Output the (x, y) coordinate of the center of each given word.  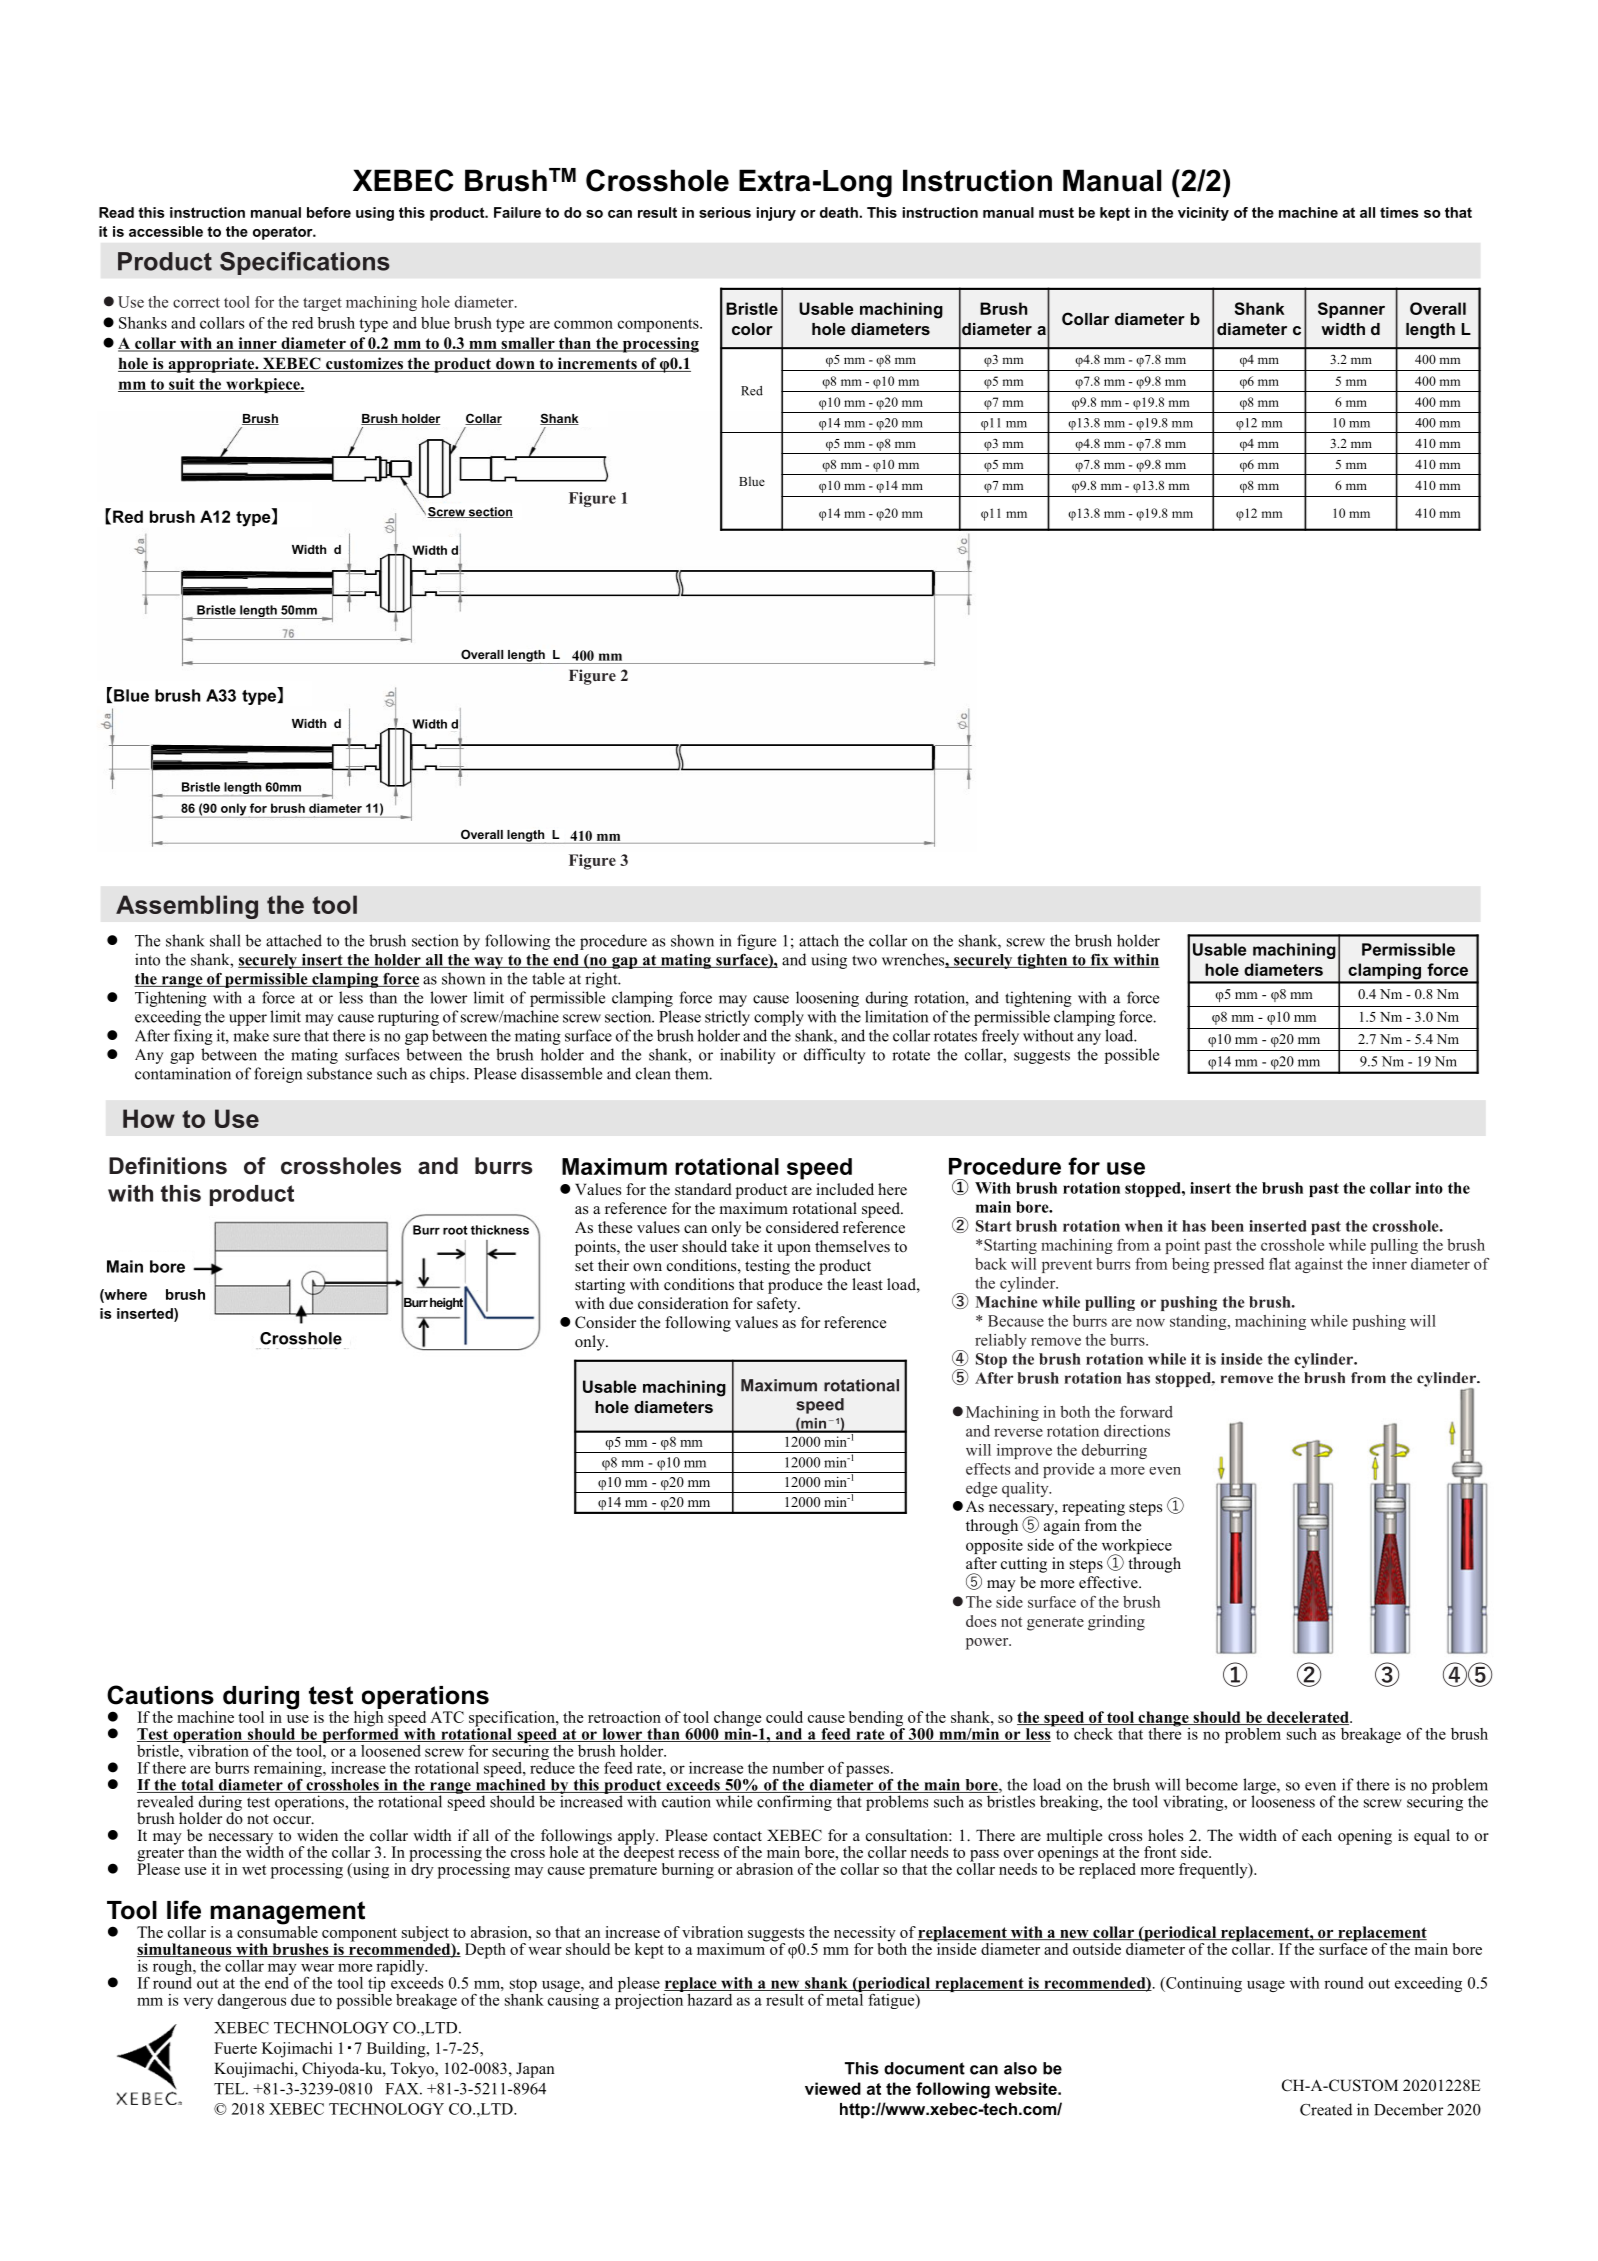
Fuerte (235, 2048)
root (455, 1230)
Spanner (1351, 310)
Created (1326, 2109)
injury (776, 214)
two (864, 960)
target (322, 304)
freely (1000, 1037)
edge (981, 1489)
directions (1137, 1431)
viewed (833, 2088)
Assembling (187, 907)
